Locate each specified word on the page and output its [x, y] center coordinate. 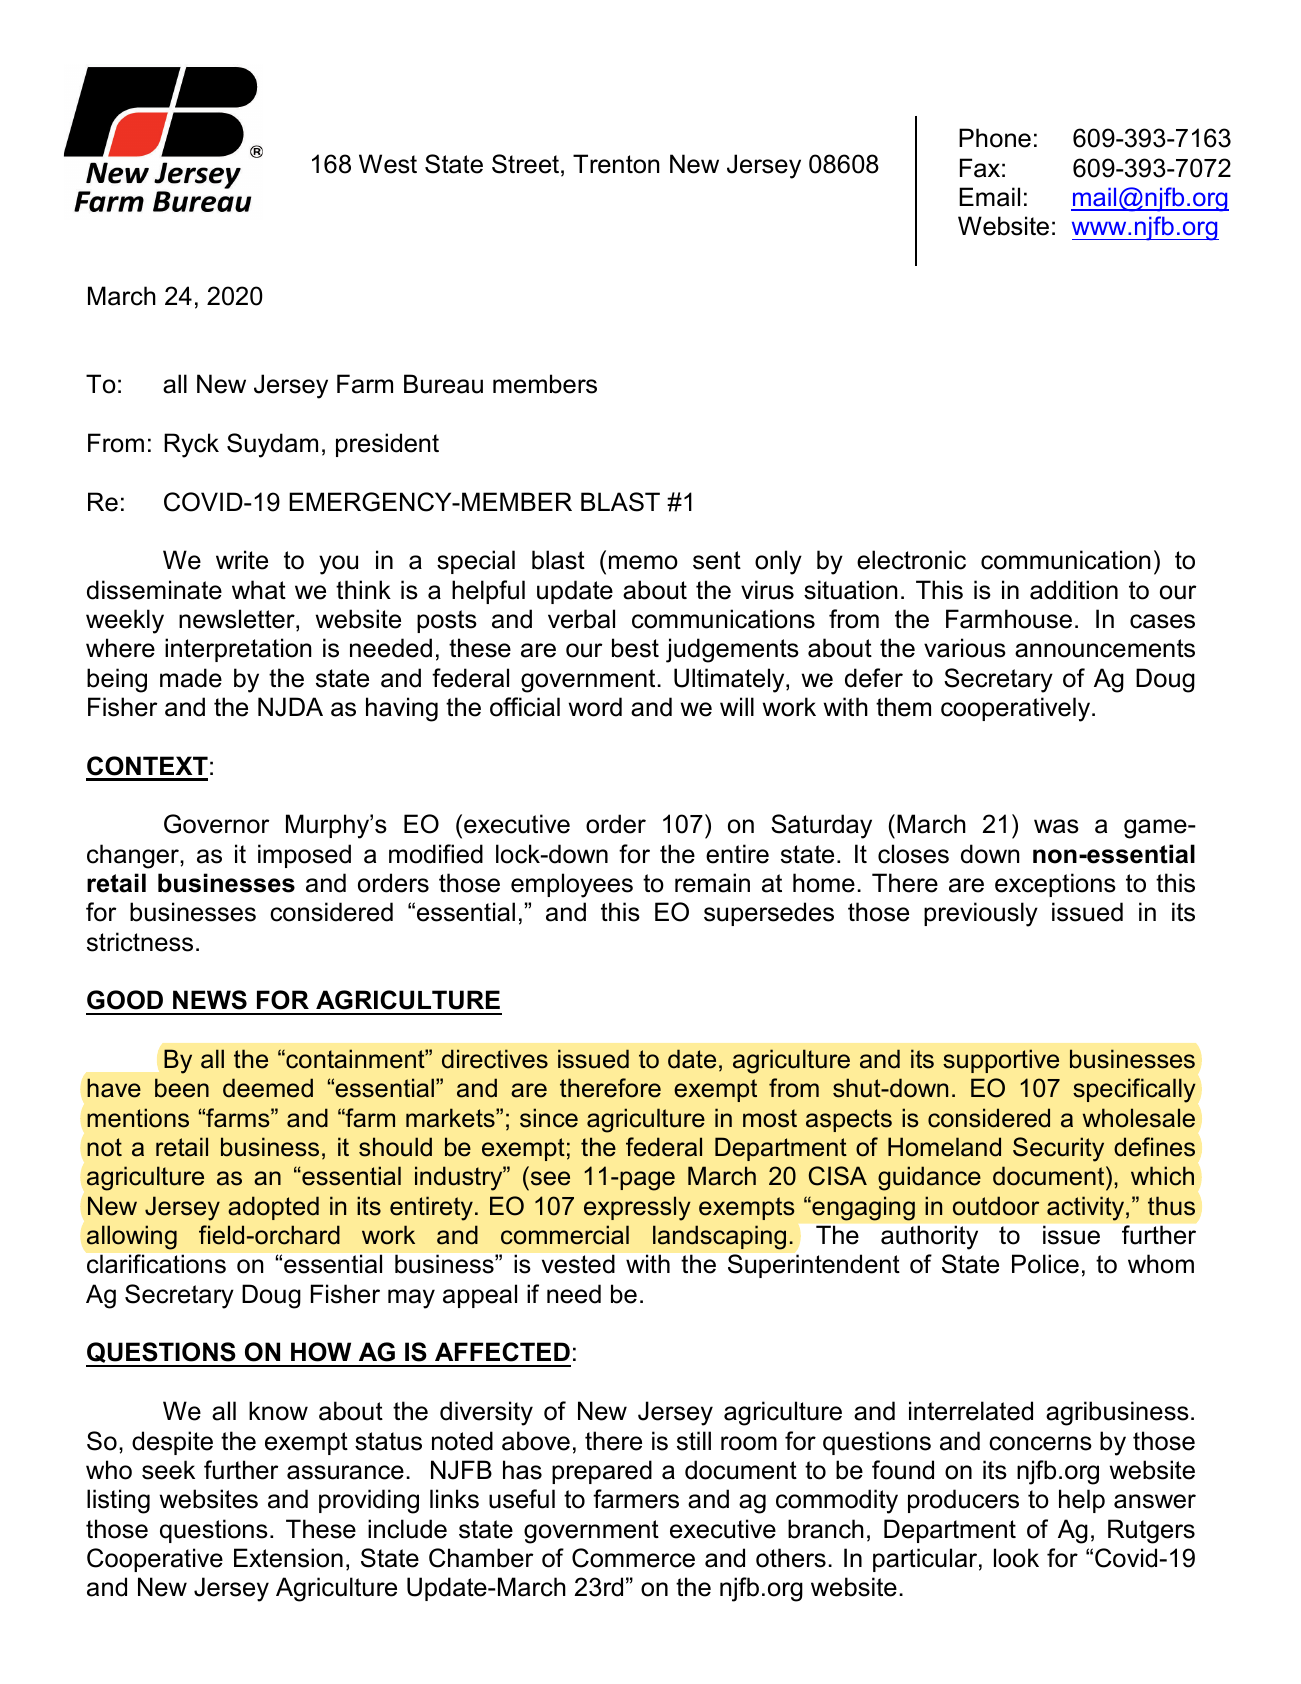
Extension [288, 1558]
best [635, 648]
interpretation [238, 650]
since [549, 1118]
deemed [268, 1088]
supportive [1001, 1061]
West [388, 164]
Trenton [616, 164]
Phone [995, 138]
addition [1074, 590]
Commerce [633, 1558]
